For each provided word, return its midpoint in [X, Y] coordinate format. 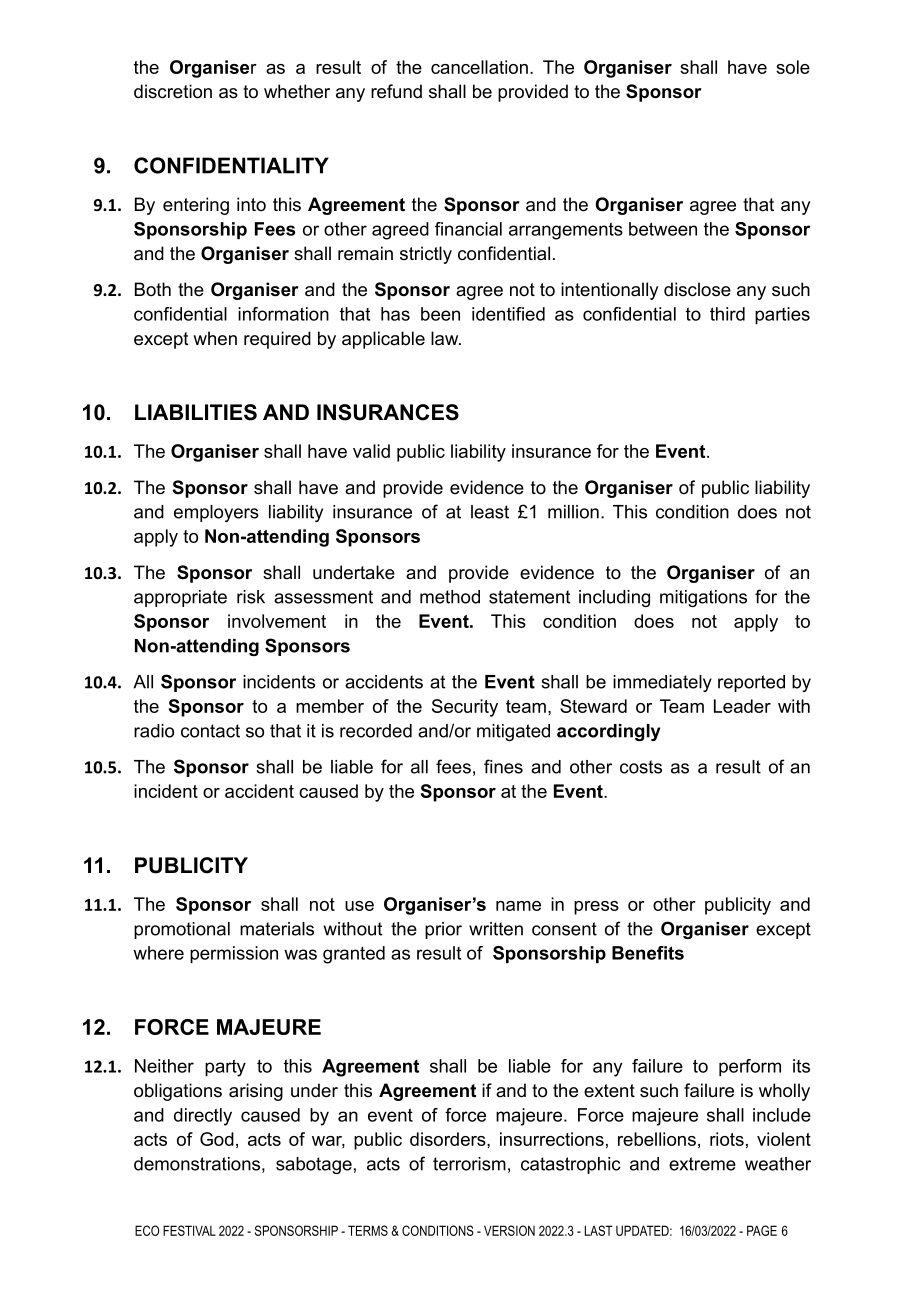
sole [793, 67]
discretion [173, 91]
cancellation [479, 67]
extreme [702, 1164]
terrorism [469, 1164]
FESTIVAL [189, 1230]
